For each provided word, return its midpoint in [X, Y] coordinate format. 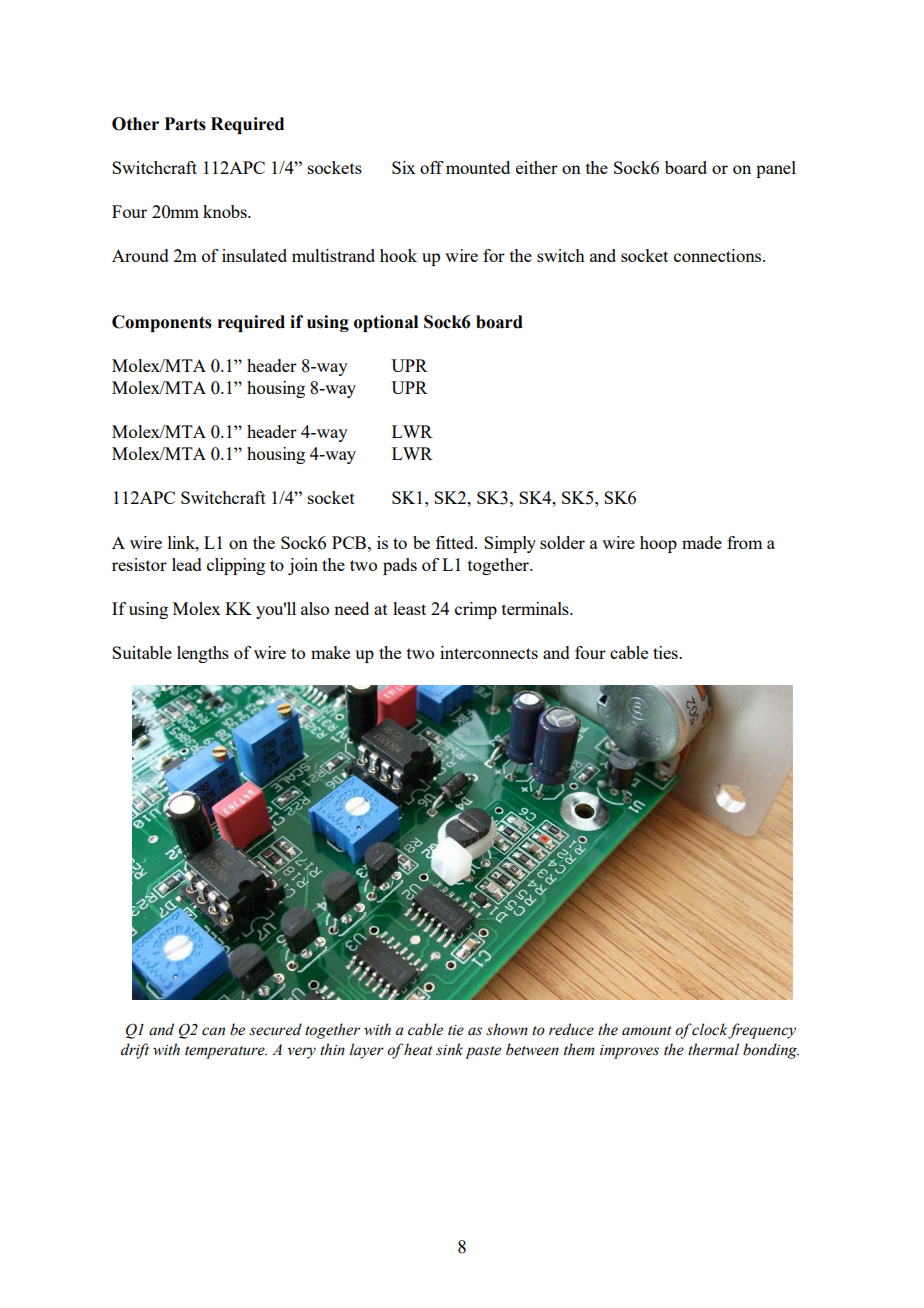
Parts [185, 124]
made [702, 542]
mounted [478, 167]
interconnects [489, 652]
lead [187, 564]
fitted [456, 542]
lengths [203, 654]
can [213, 1031]
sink [449, 1049]
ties [666, 652]
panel [776, 169]
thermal [713, 1049]
